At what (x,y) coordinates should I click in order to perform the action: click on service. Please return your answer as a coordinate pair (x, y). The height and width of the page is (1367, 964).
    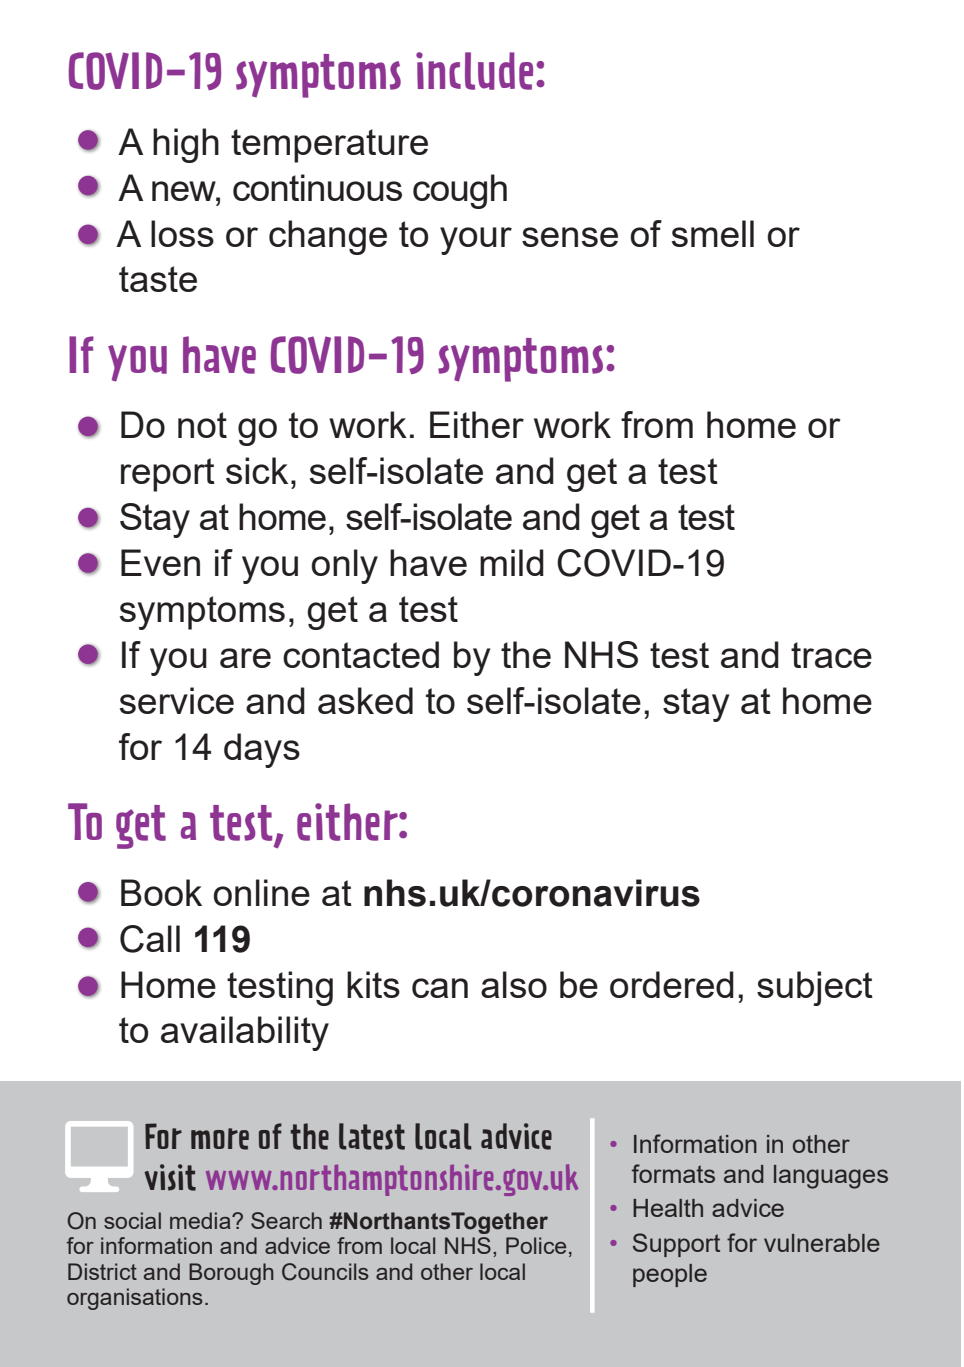
    Looking at the image, I should click on (177, 700).
